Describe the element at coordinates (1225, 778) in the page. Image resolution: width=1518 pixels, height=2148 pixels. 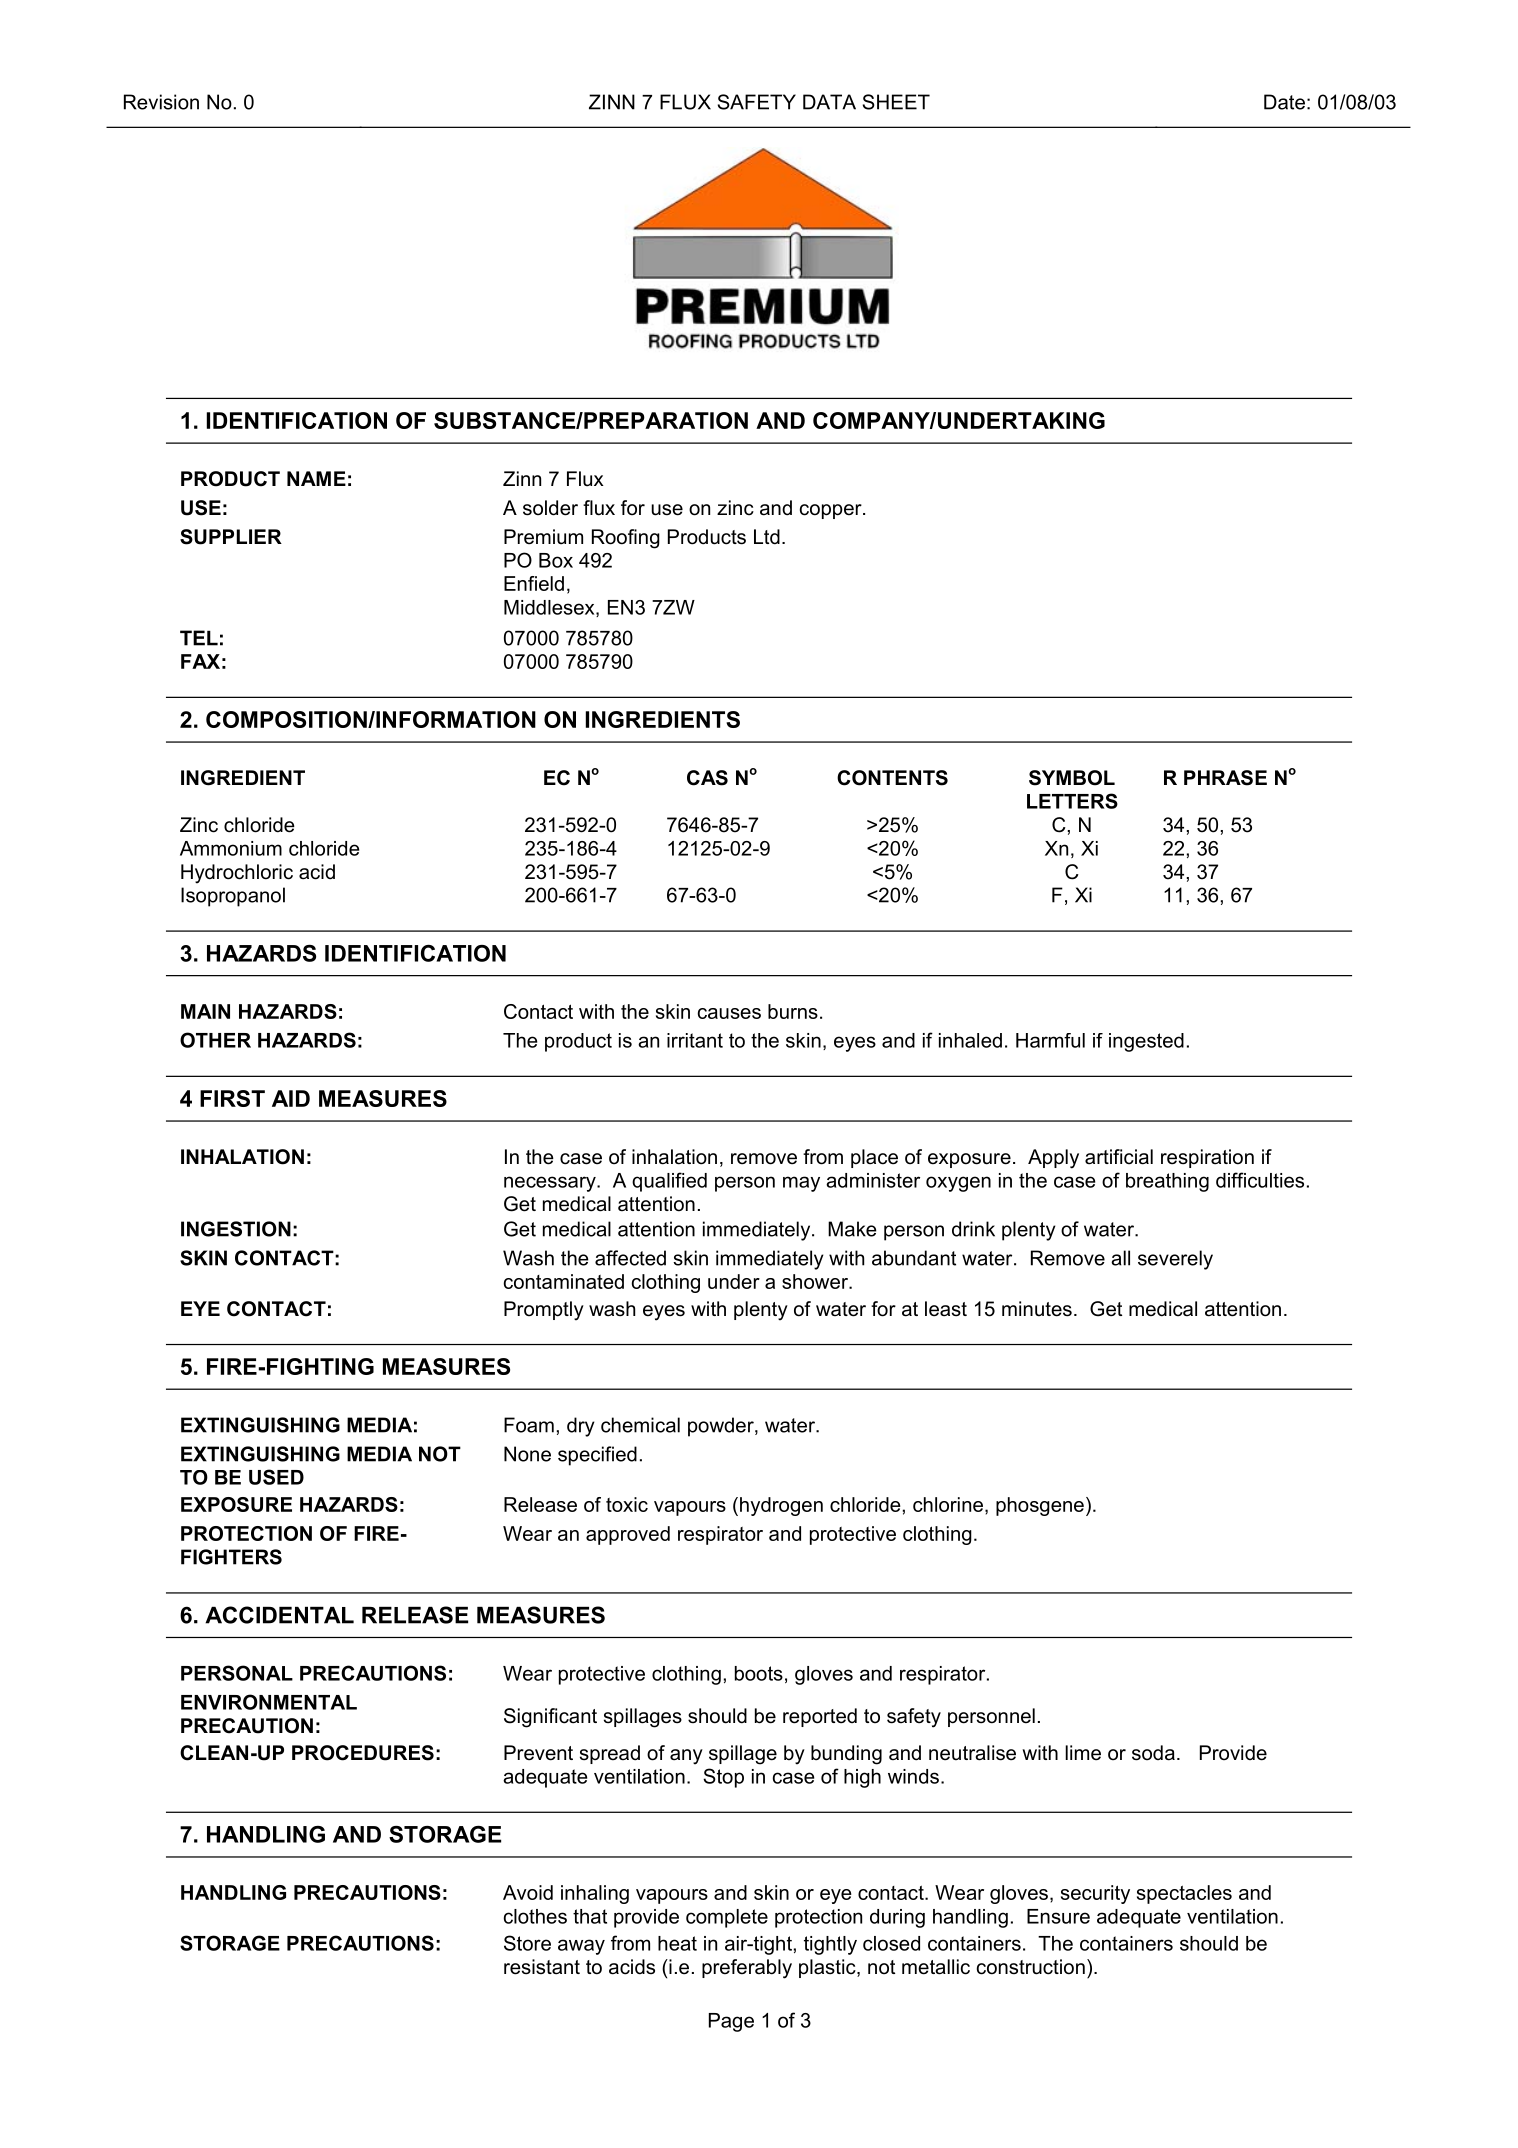
I see `PHRASE` at that location.
